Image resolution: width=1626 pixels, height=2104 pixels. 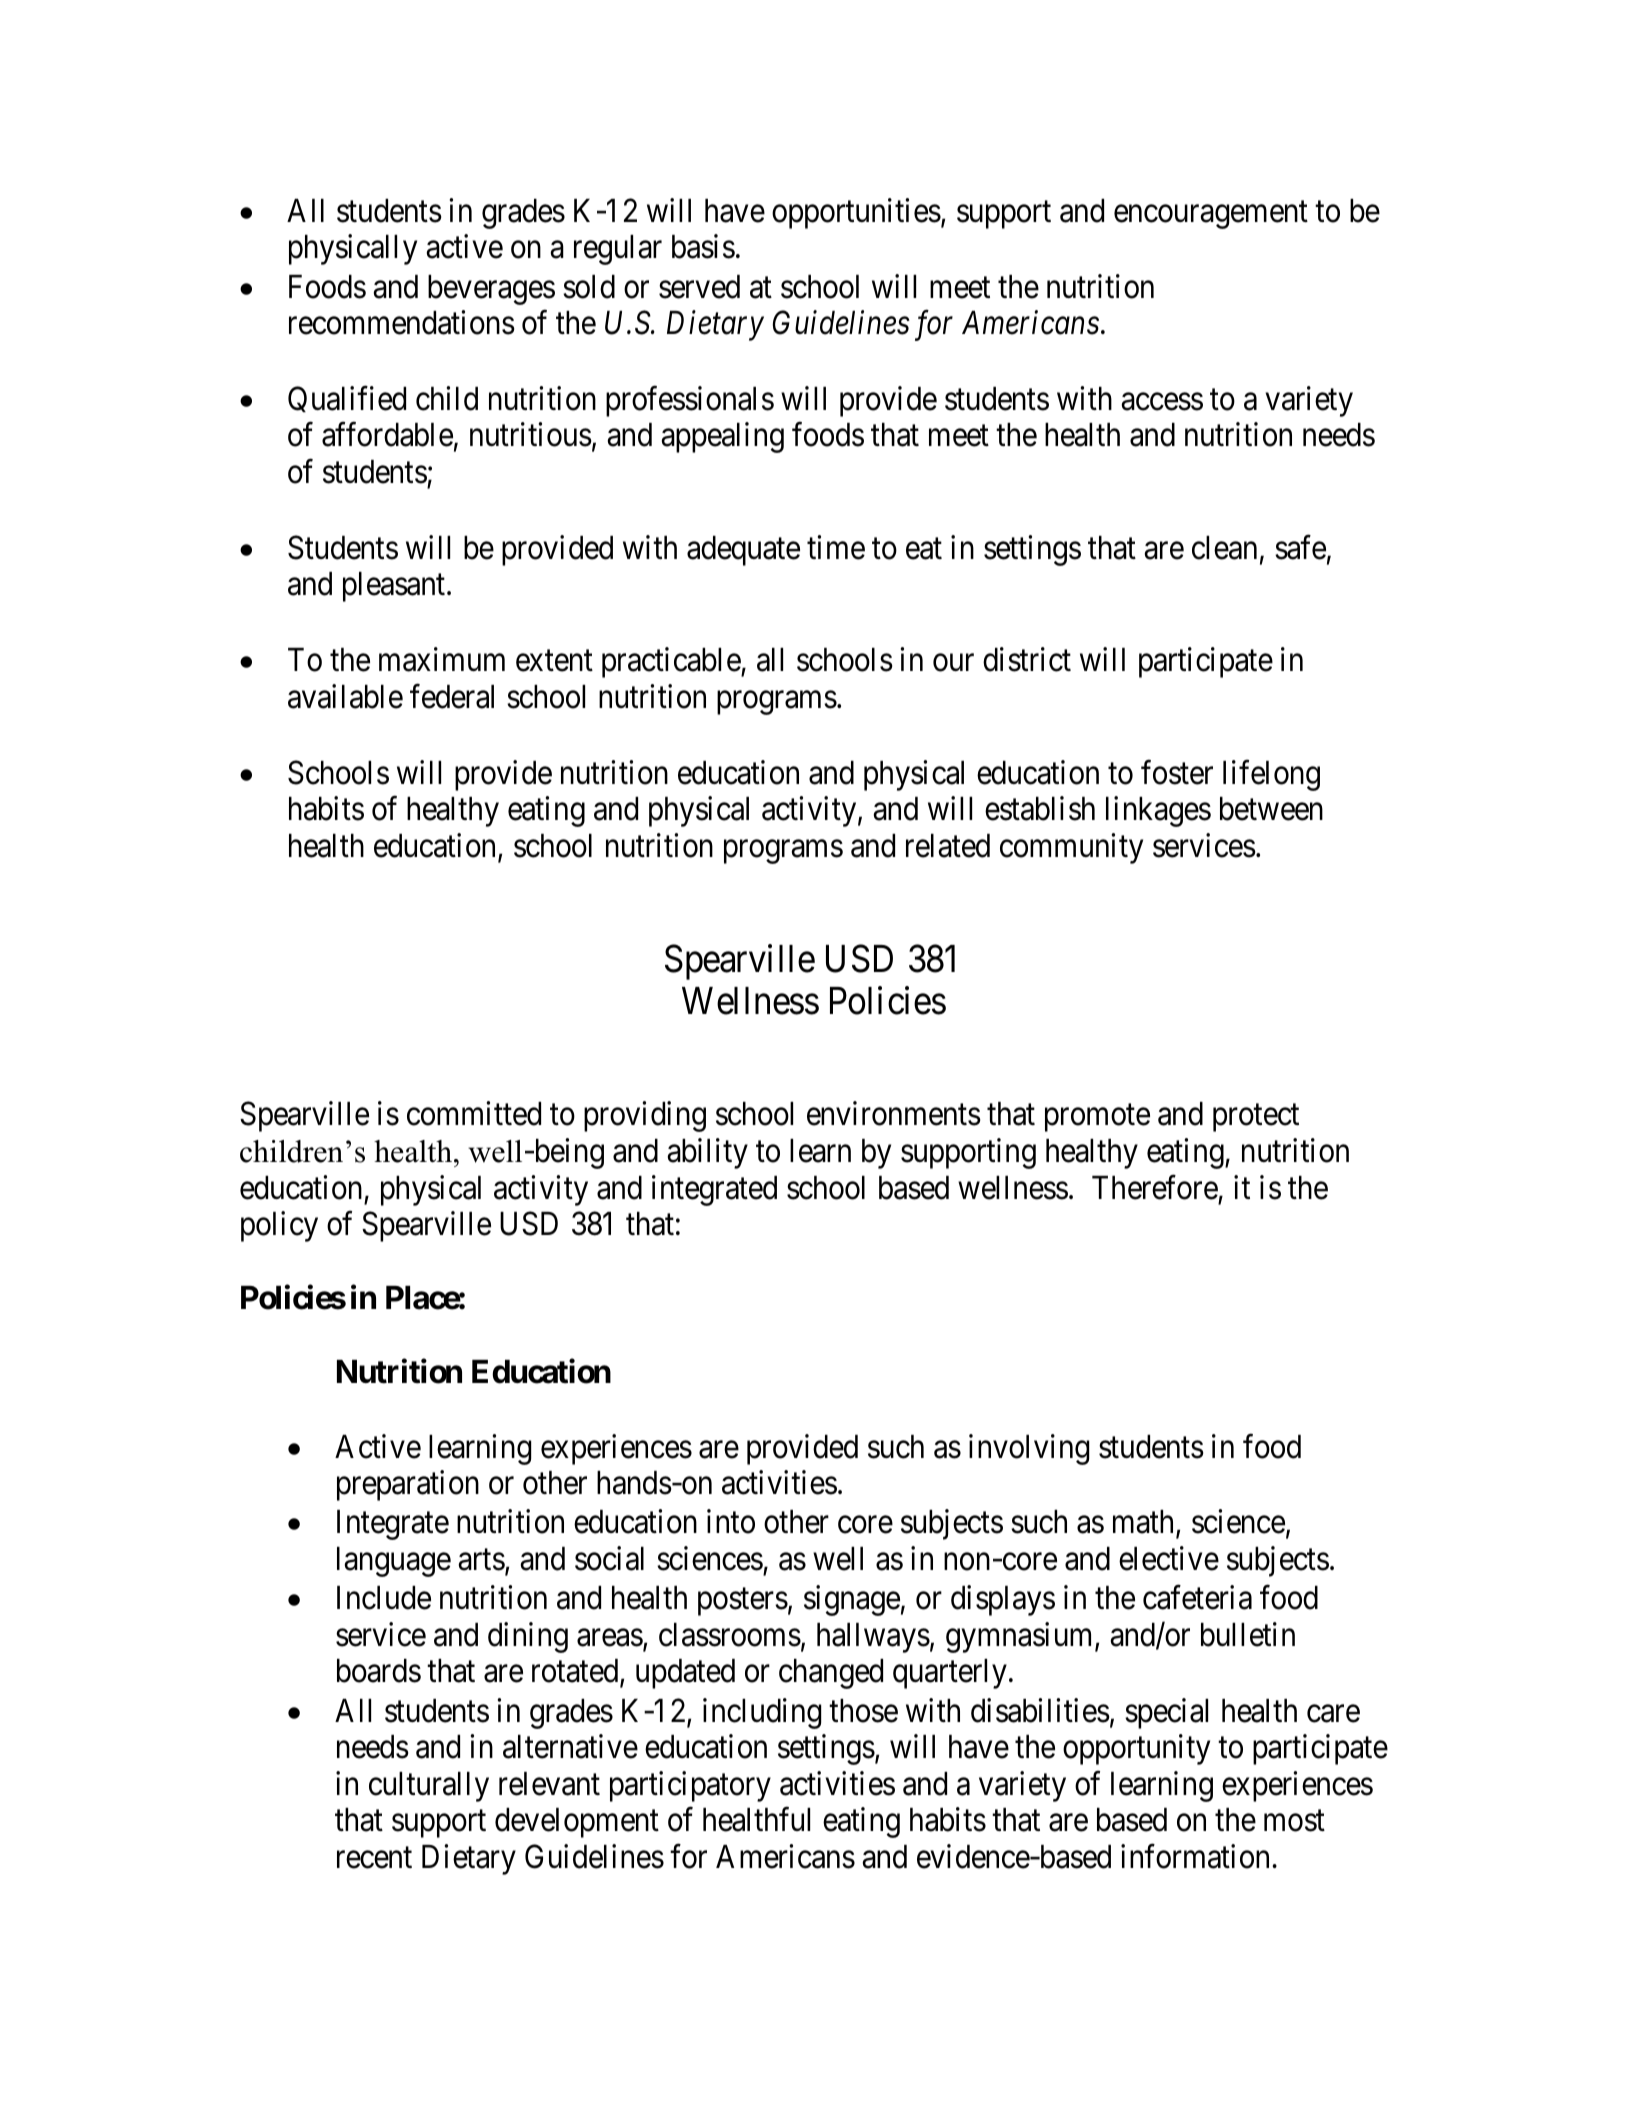 I want to click on opportunities, so click(x=856, y=213).
